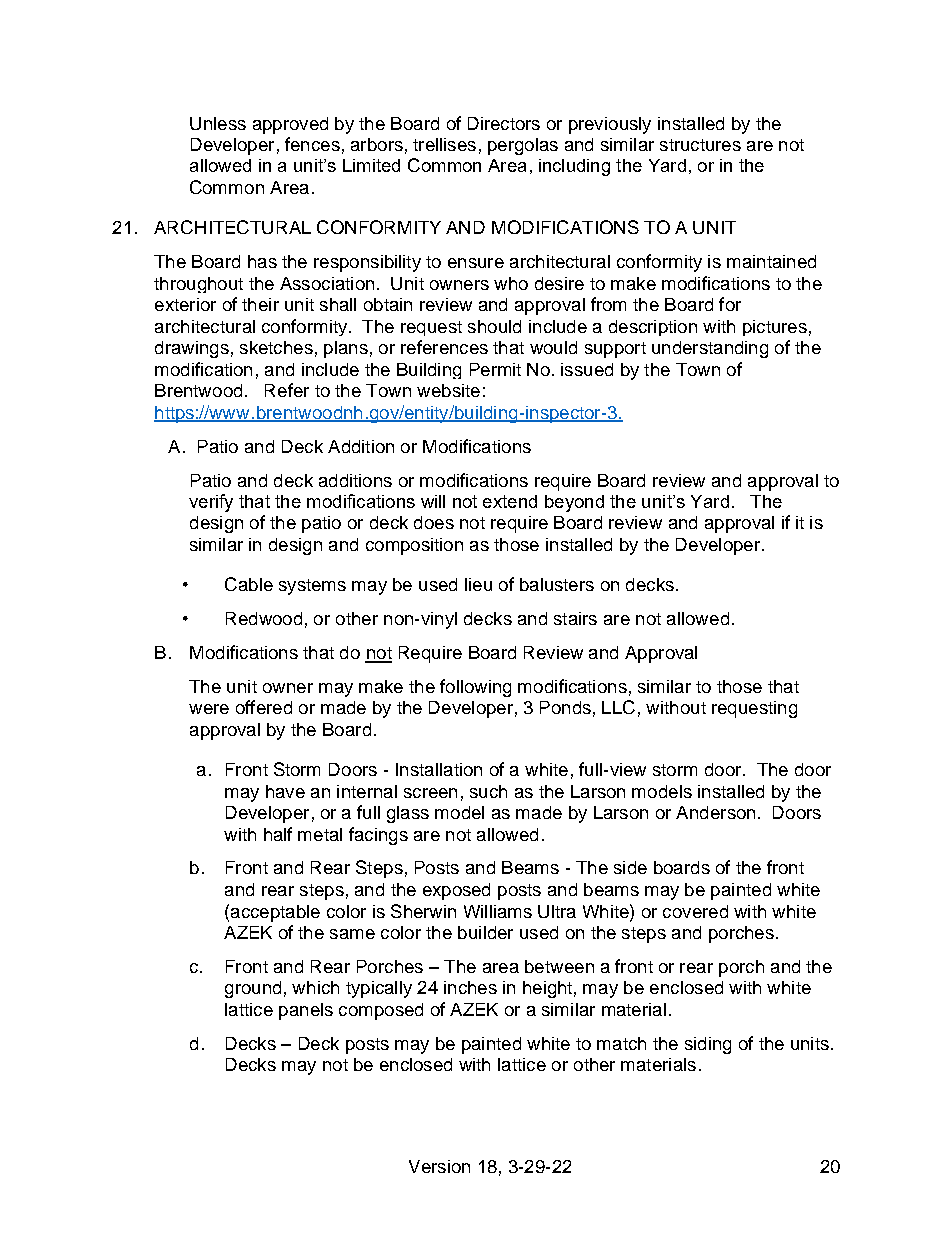 The height and width of the image is (1233, 952). What do you see at coordinates (264, 618) in the image?
I see `Redwood` at bounding box center [264, 618].
